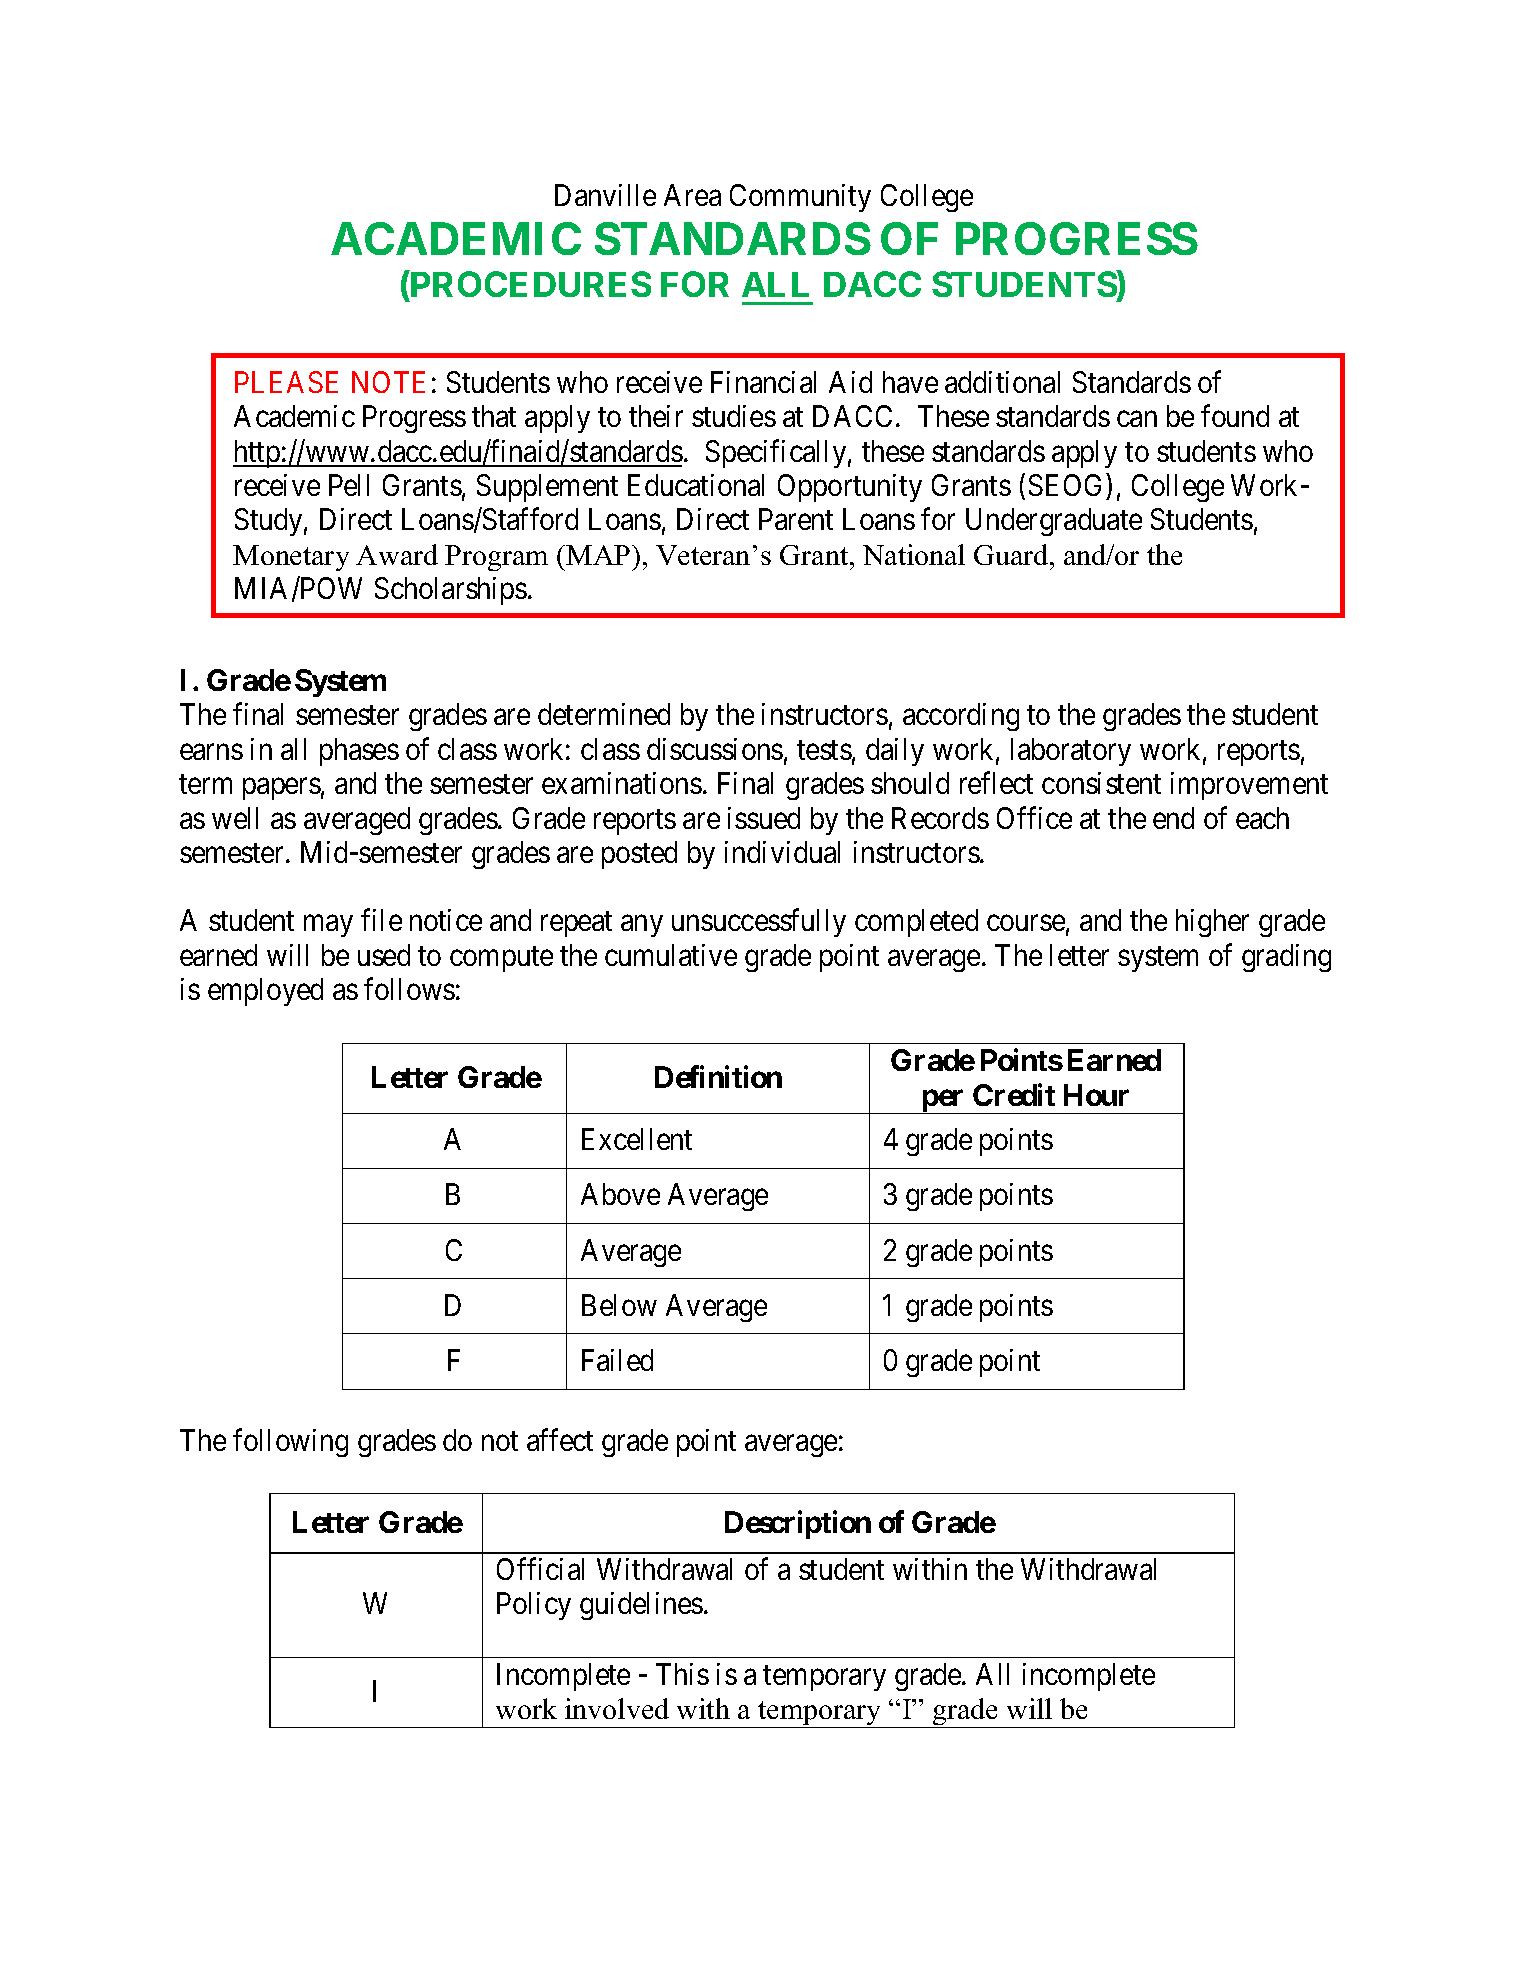 The height and width of the screenshot is (1975, 1526). I want to click on Description, so click(798, 1525).
